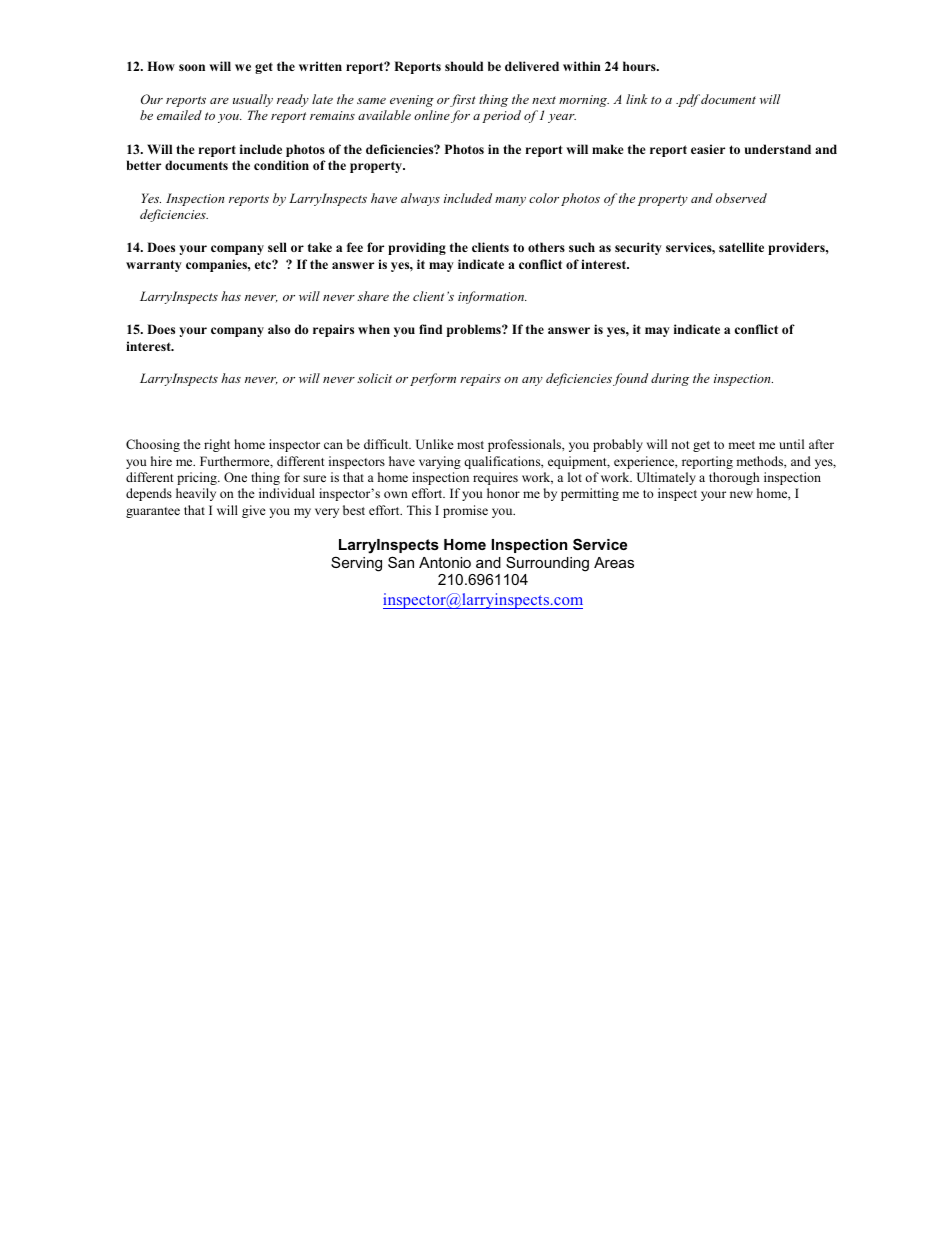 The image size is (952, 1233). I want to click on also, so click(279, 329).
